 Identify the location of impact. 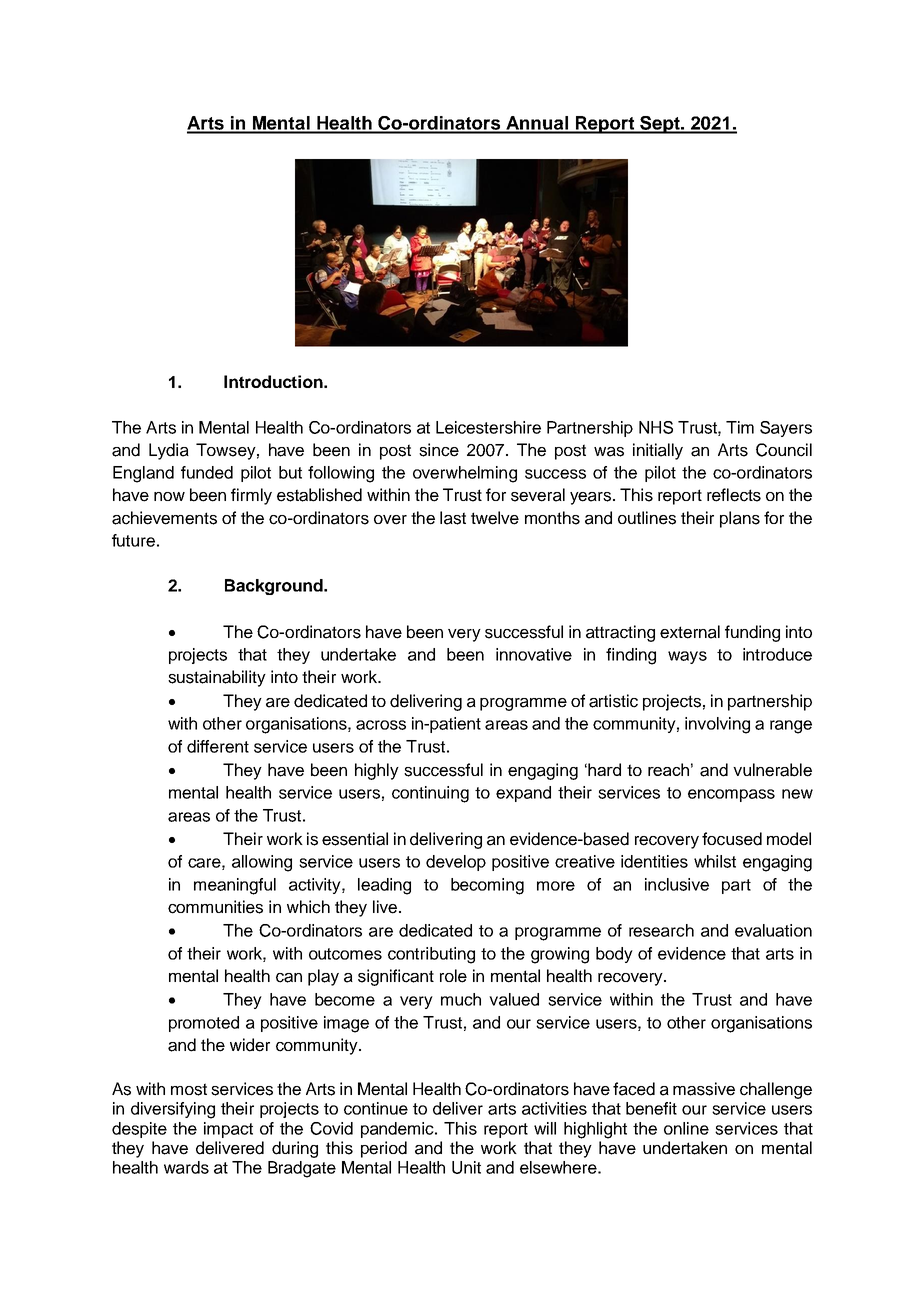
(228, 1130).
